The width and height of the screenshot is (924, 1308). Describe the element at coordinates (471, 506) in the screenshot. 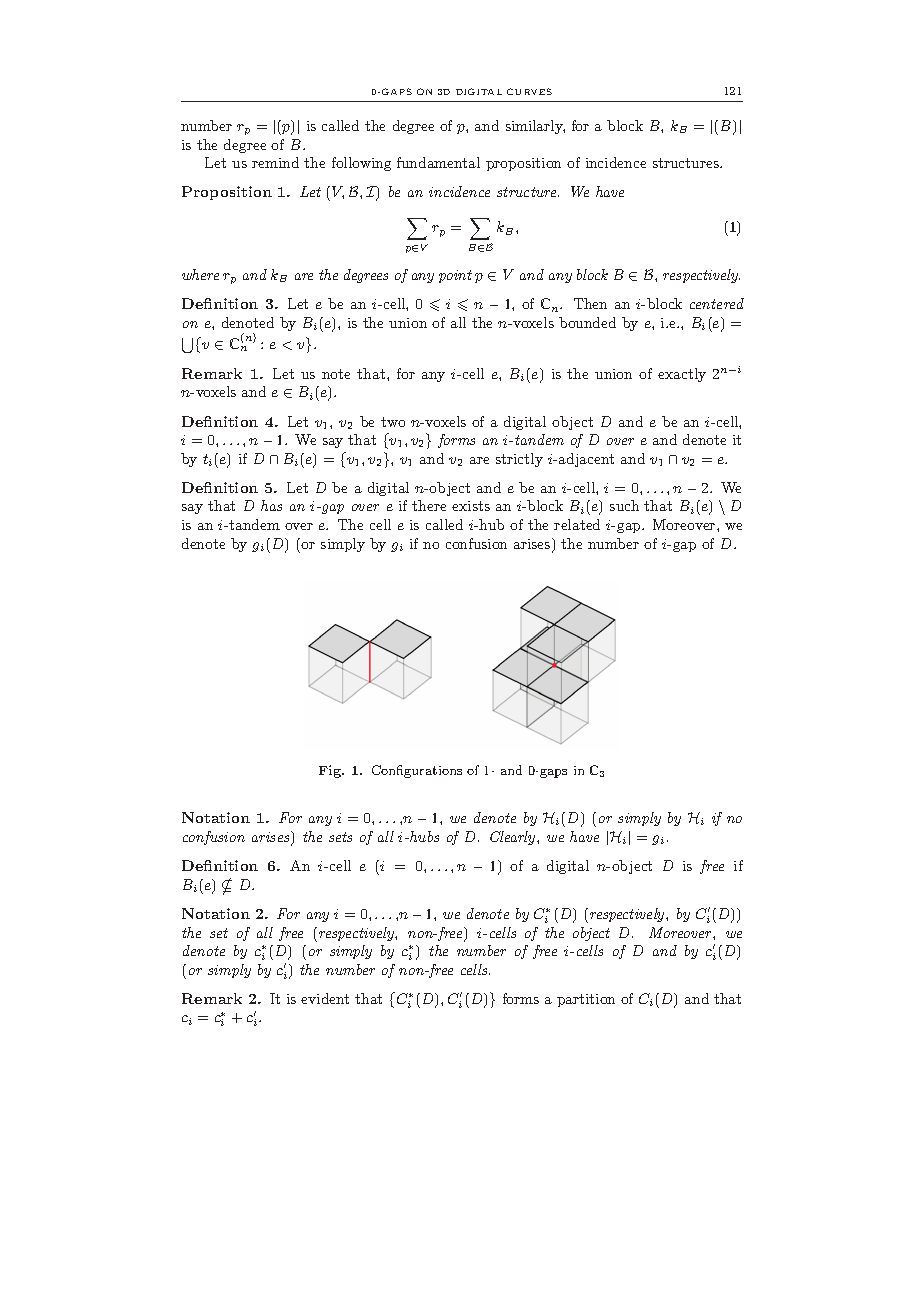

I see `exists` at that location.
